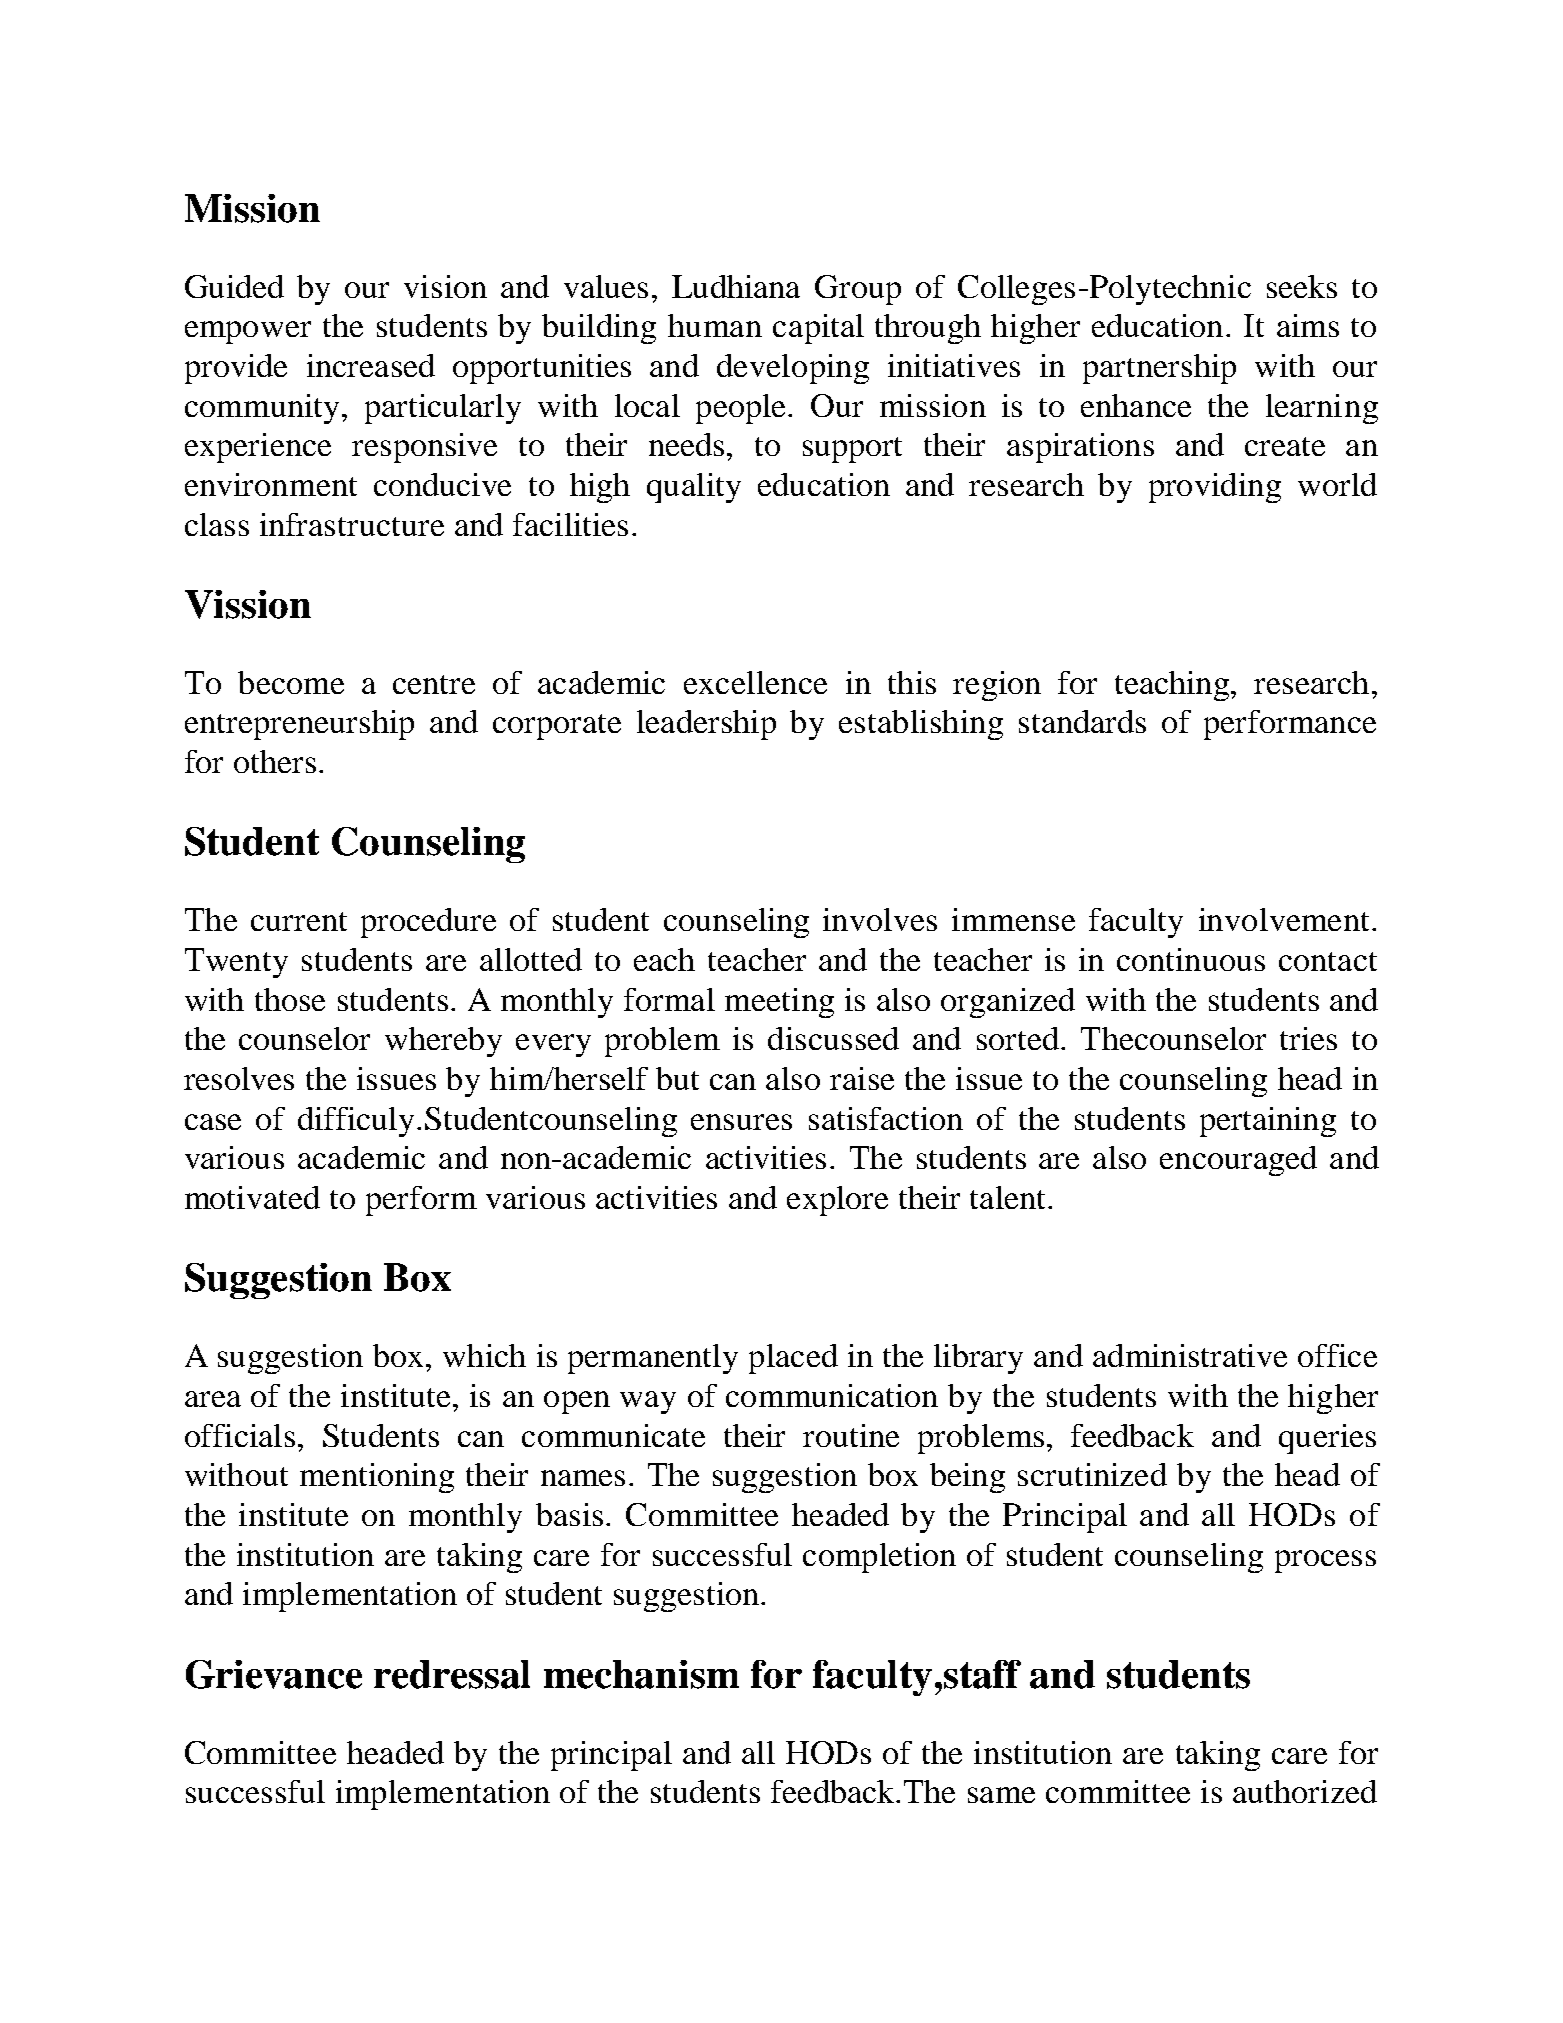  What do you see at coordinates (818, 329) in the screenshot?
I see `capital` at bounding box center [818, 329].
